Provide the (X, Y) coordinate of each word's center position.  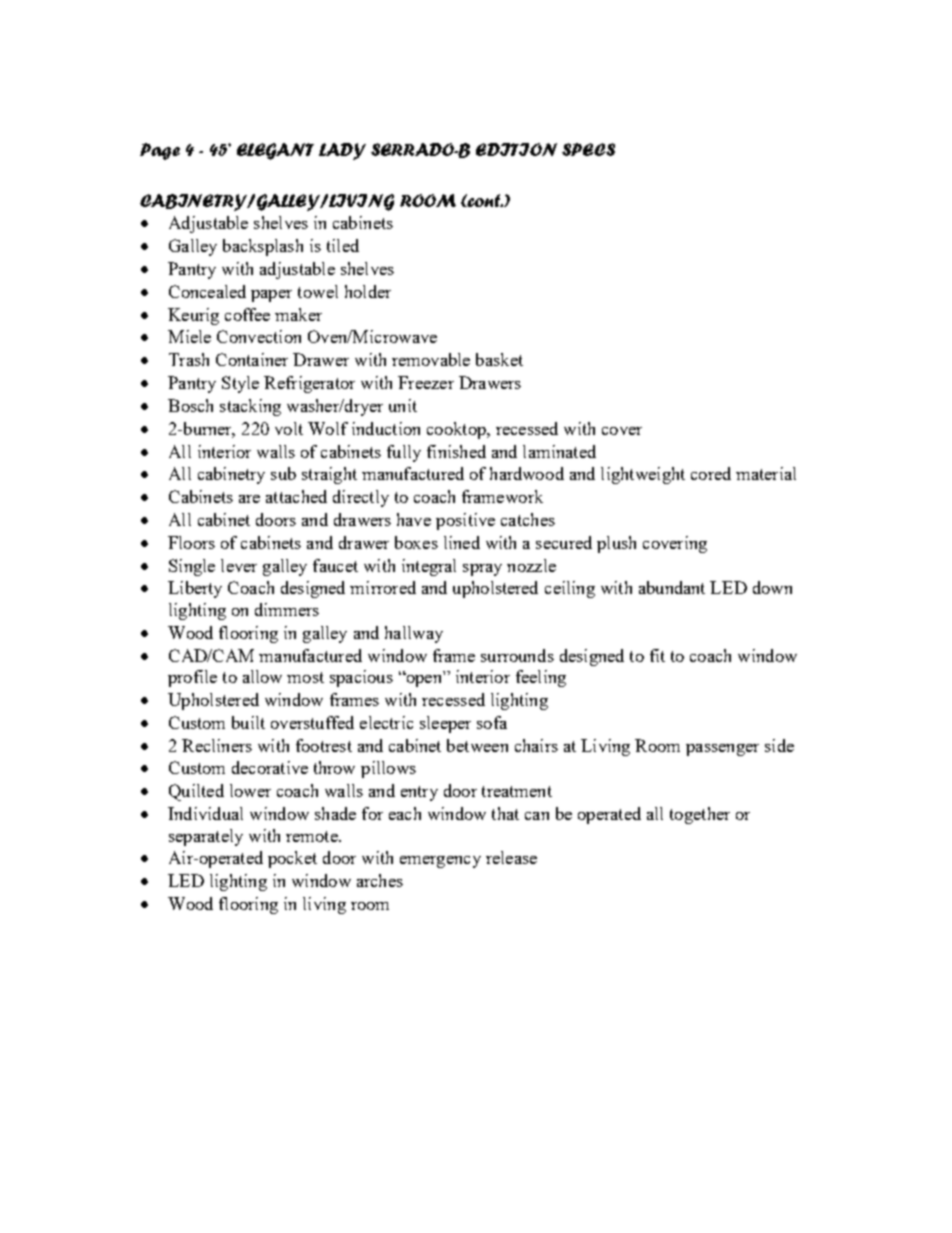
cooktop (457, 430)
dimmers (287, 609)
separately (206, 837)
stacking (250, 407)
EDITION (516, 149)
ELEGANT (275, 151)
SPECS (588, 149)
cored (711, 473)
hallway (414, 634)
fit (657, 655)
